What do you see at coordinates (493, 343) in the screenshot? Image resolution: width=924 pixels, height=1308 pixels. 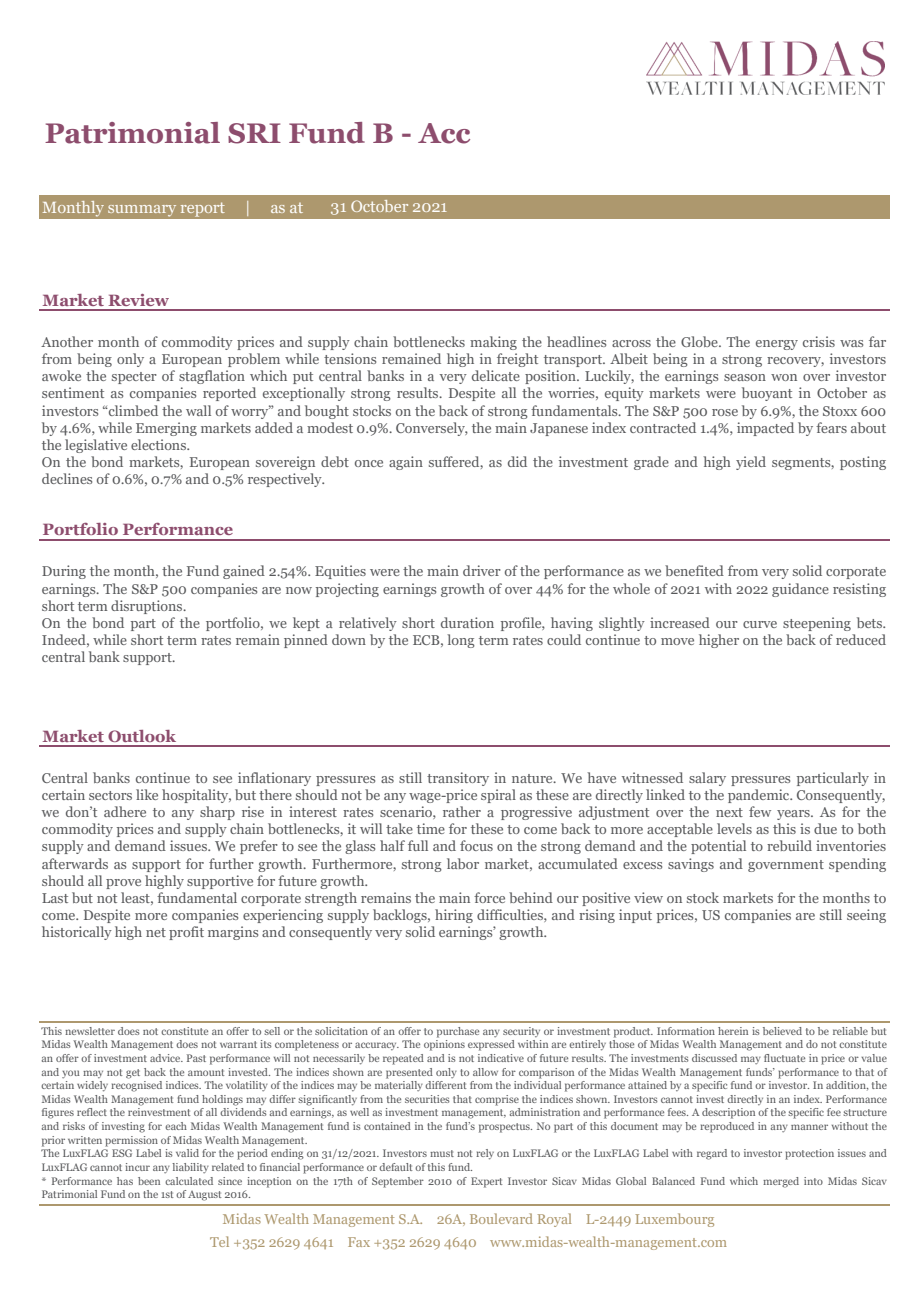 I see `making` at bounding box center [493, 343].
